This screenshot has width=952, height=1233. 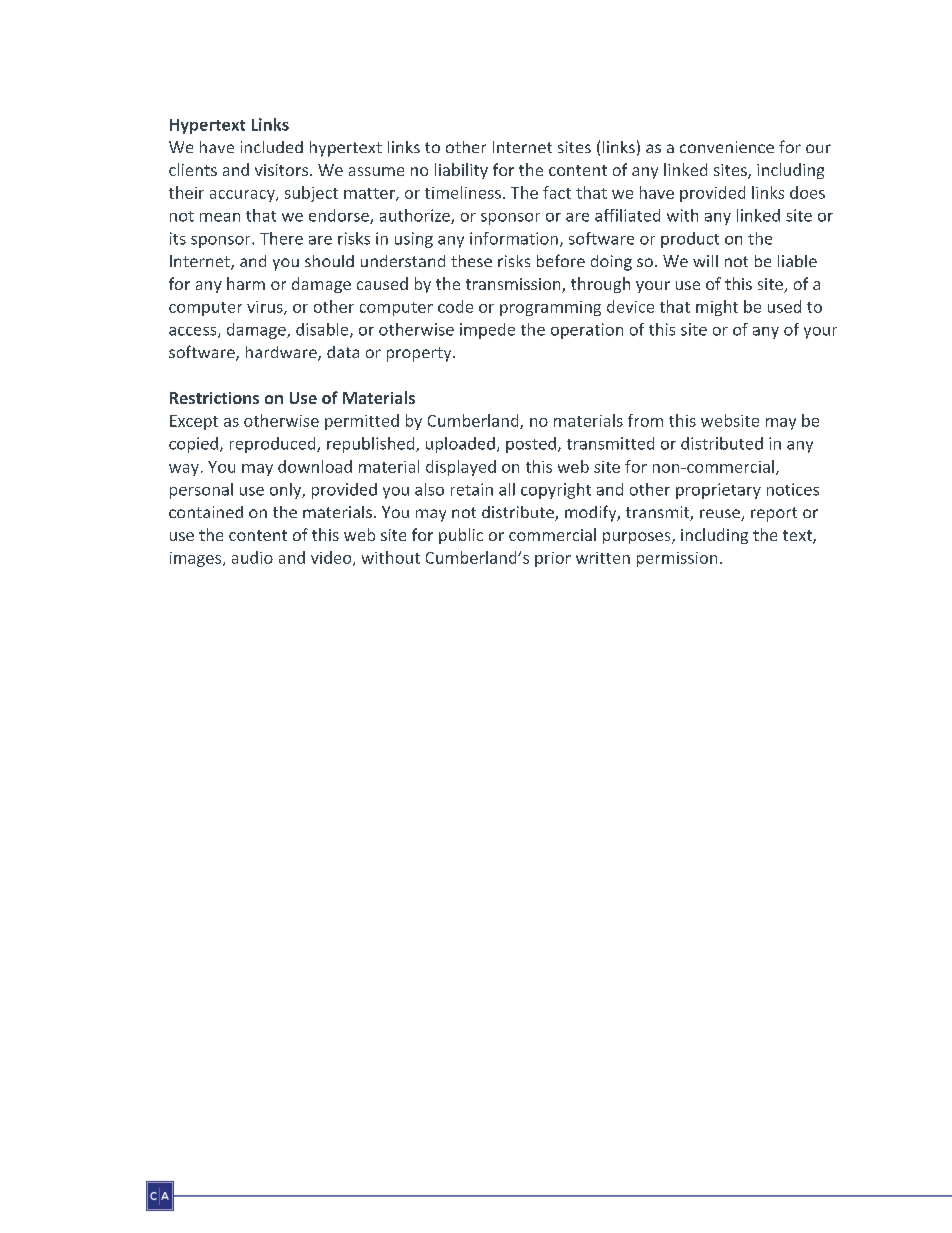 What do you see at coordinates (727, 147) in the screenshot?
I see `convenience` at bounding box center [727, 147].
